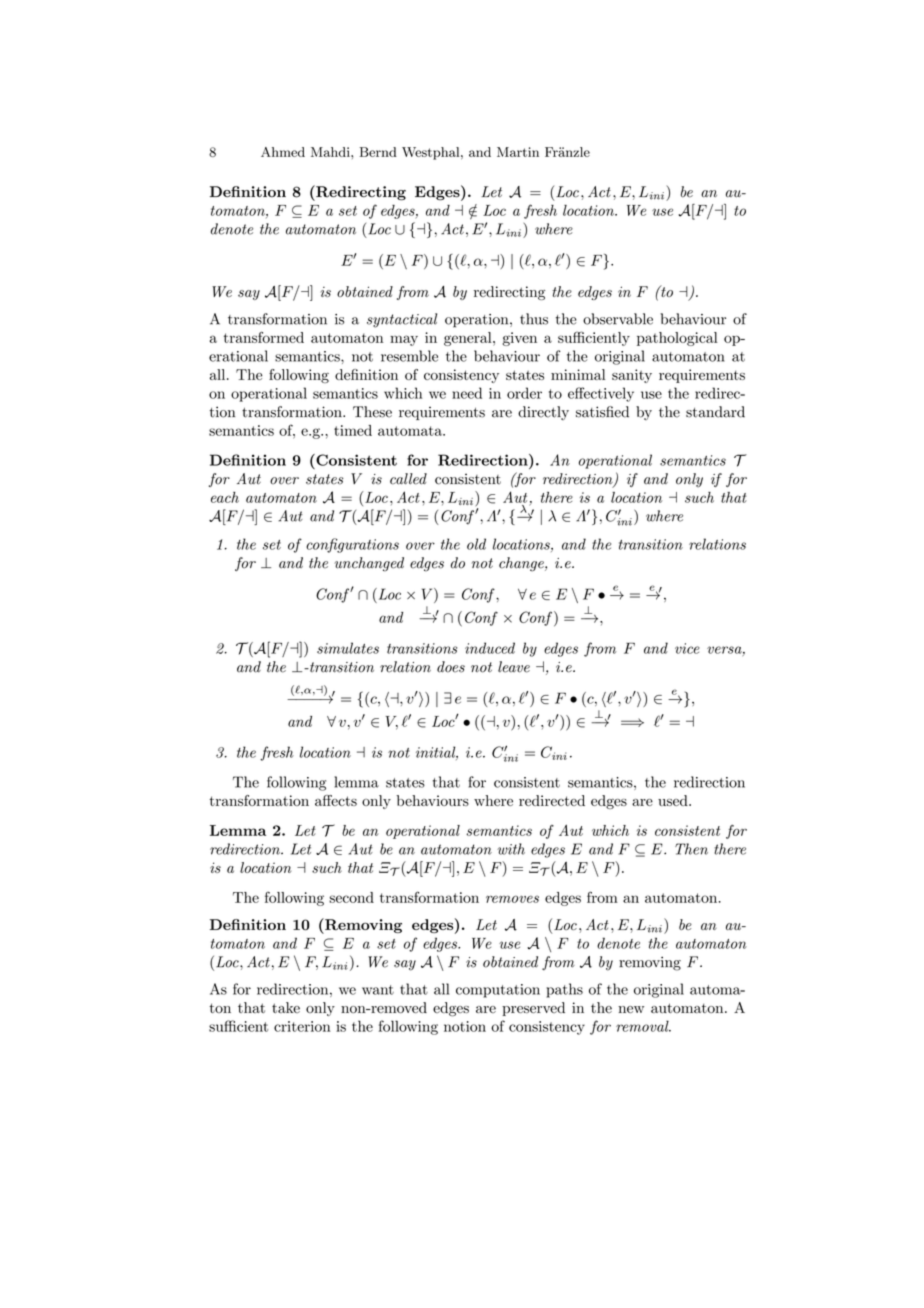 The width and height of the screenshot is (924, 1308). What do you see at coordinates (286, 1007) in the screenshot?
I see `take` at bounding box center [286, 1007].
